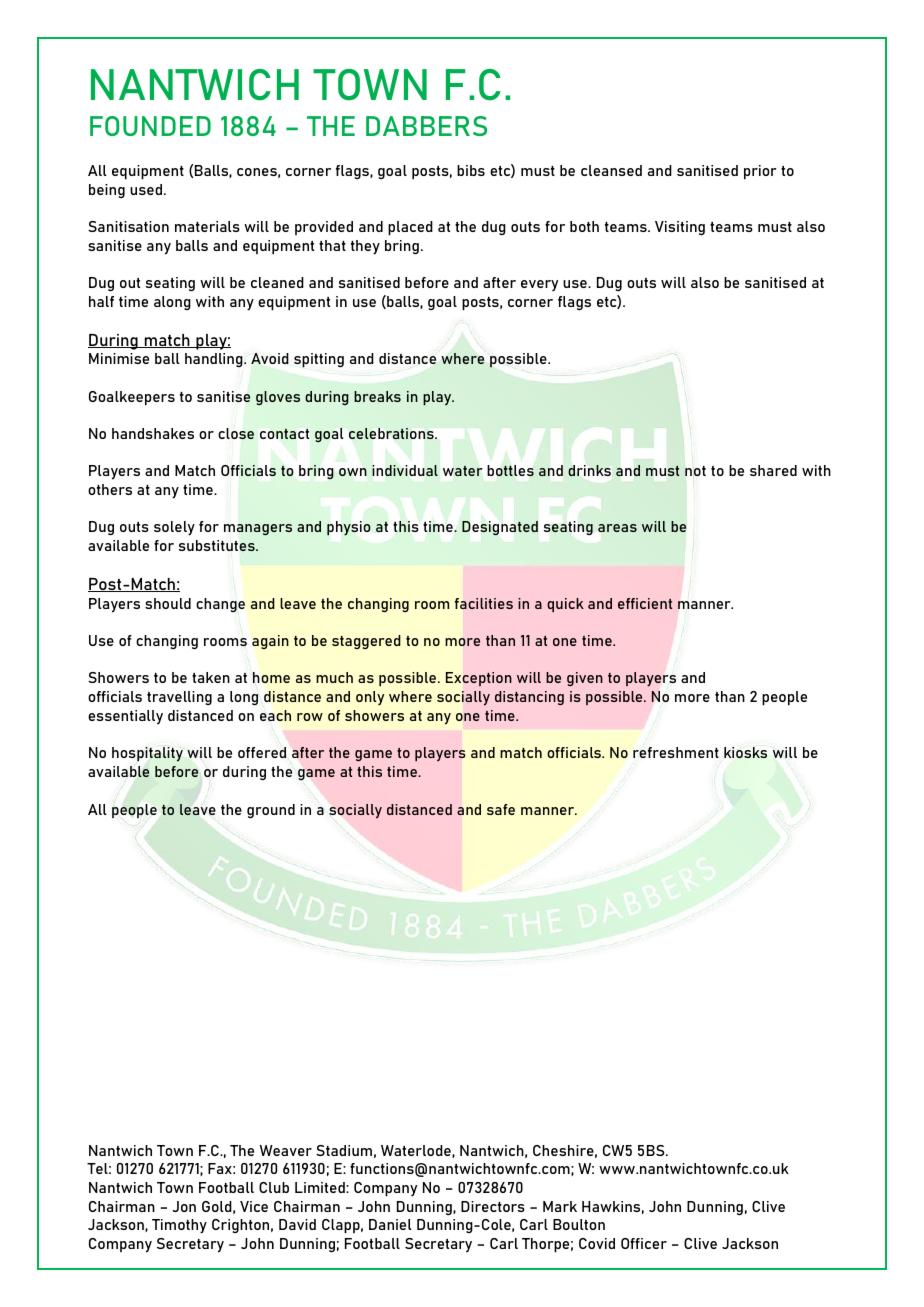 The width and height of the screenshot is (924, 1307). Describe the element at coordinates (147, 189) in the screenshot. I see `used` at that location.
